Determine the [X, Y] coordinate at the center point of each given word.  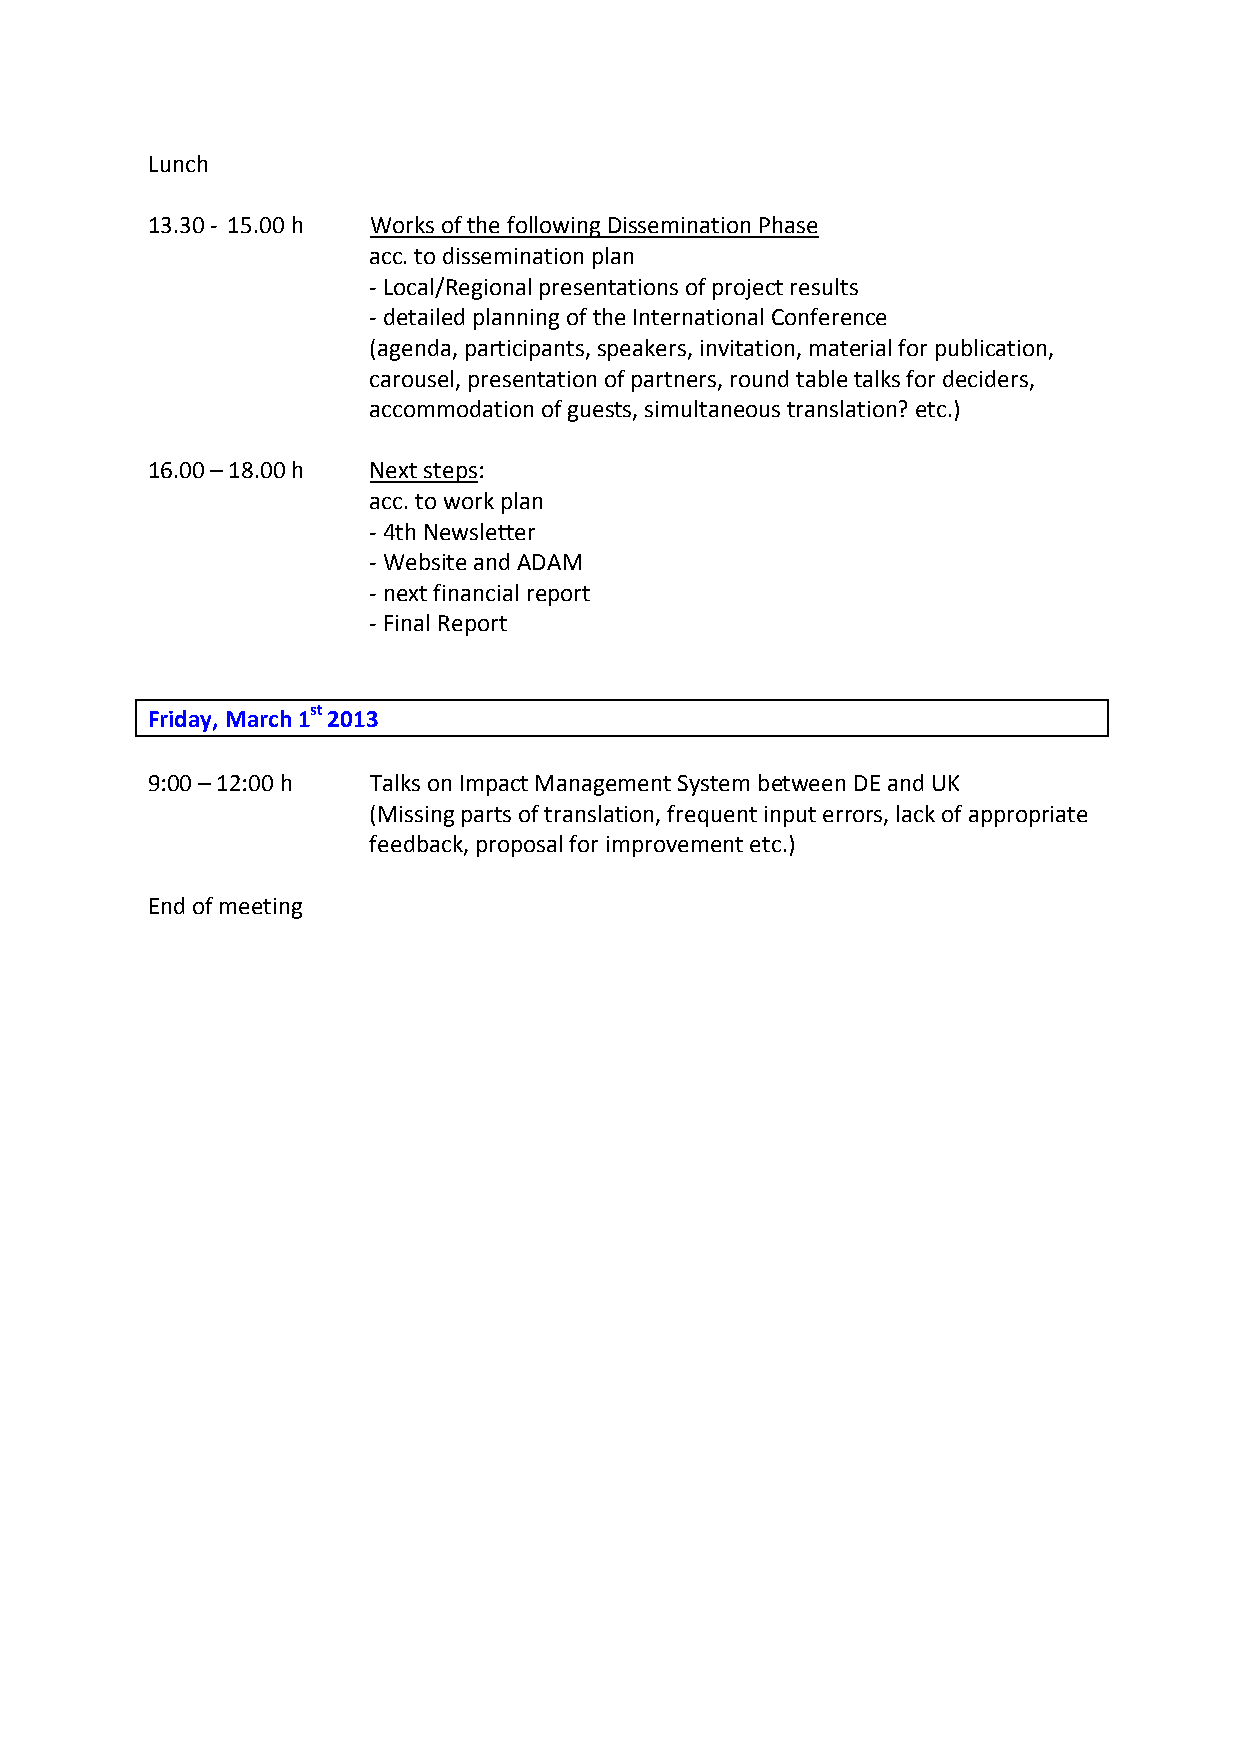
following [555, 227]
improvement [675, 846]
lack [916, 813]
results [824, 286]
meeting [261, 908]
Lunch [178, 163]
